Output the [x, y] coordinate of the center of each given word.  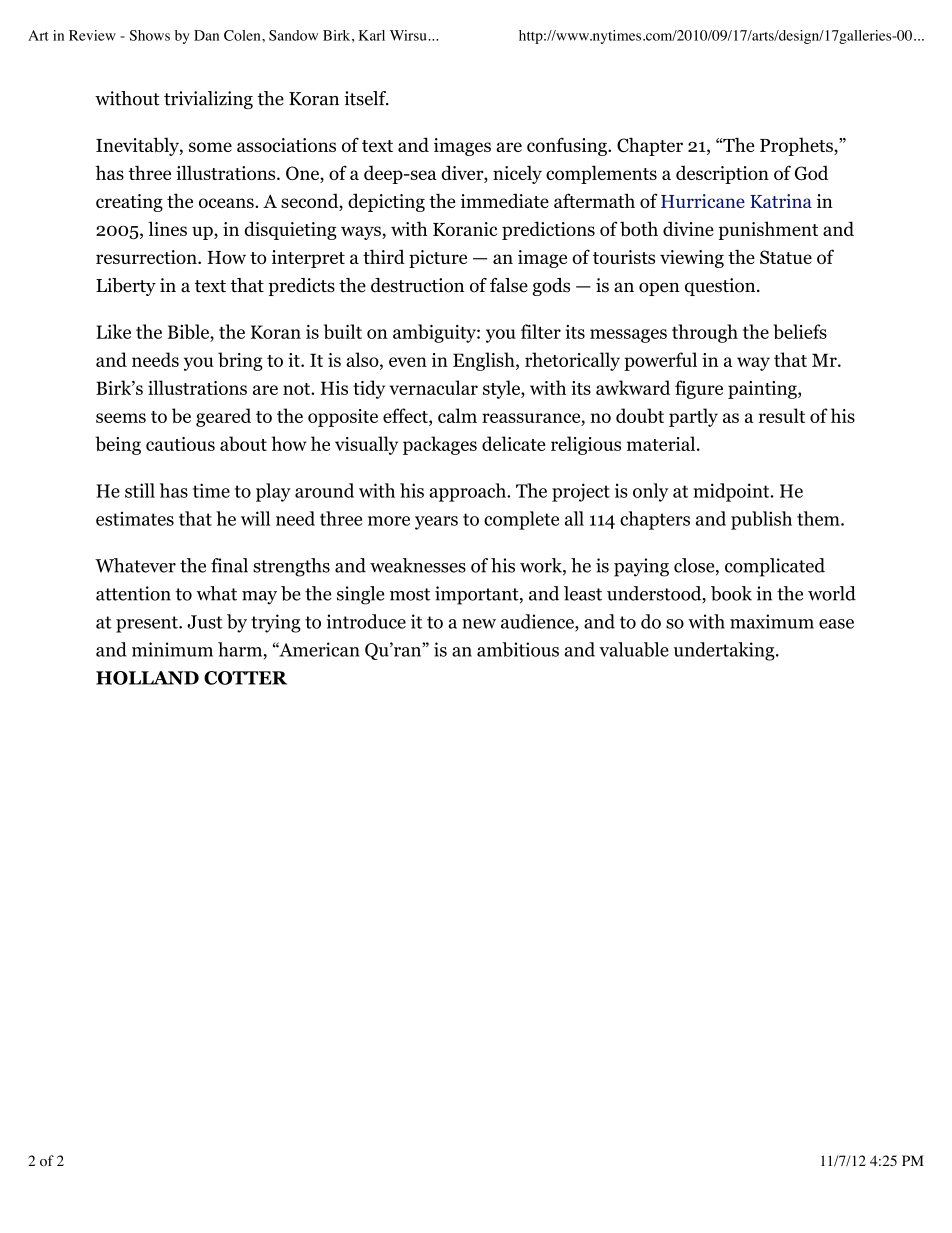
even [408, 362]
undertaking [725, 651]
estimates [135, 519]
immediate [505, 200]
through [705, 333]
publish [761, 520]
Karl [371, 35]
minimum [172, 649]
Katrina [781, 201]
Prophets [797, 146]
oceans [227, 203]
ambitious [518, 649]
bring [240, 361]
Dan [206, 35]
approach [468, 492]
